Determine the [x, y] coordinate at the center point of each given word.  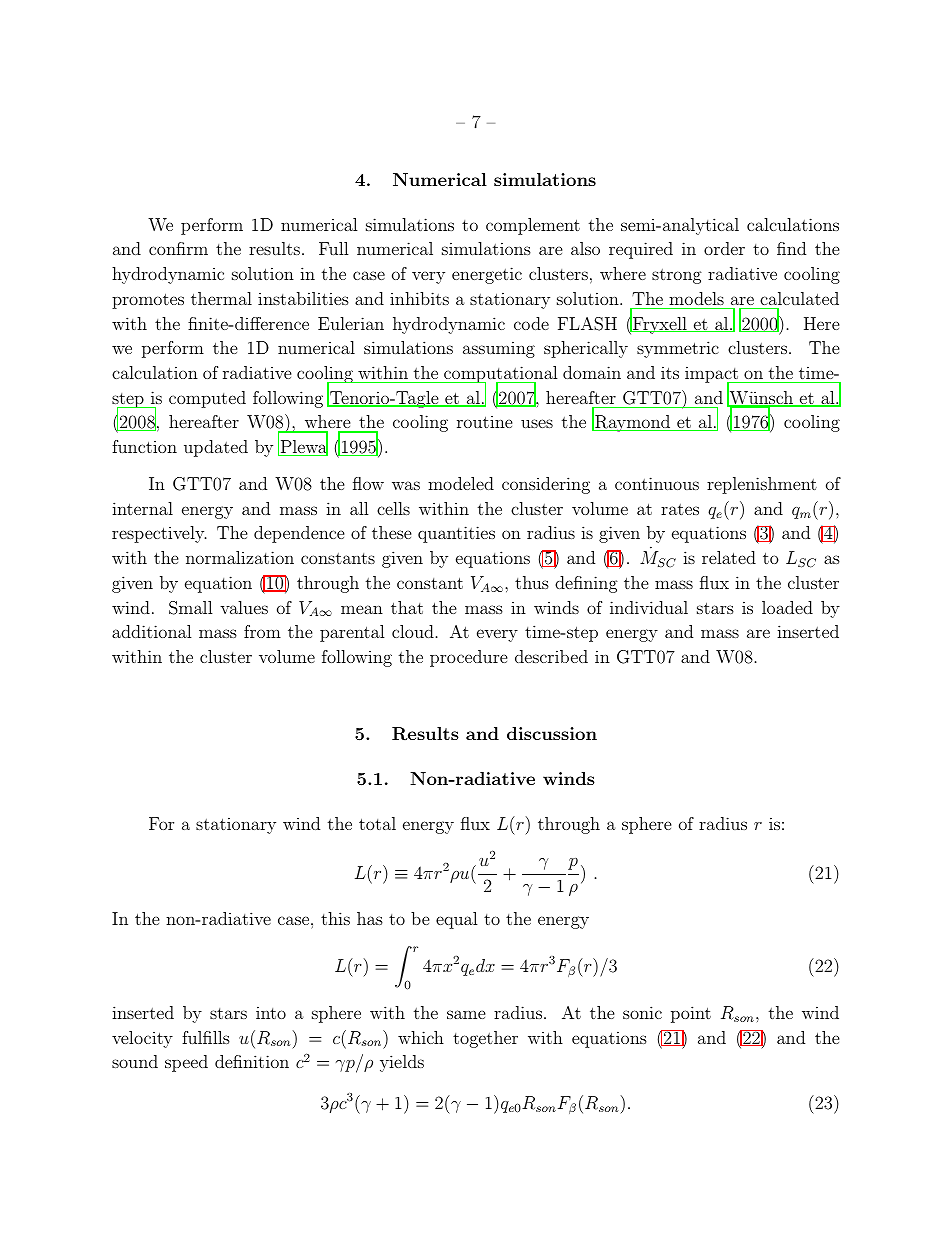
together [485, 1039]
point [691, 1014]
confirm [178, 248]
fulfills [206, 1037]
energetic [487, 275]
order [724, 248]
